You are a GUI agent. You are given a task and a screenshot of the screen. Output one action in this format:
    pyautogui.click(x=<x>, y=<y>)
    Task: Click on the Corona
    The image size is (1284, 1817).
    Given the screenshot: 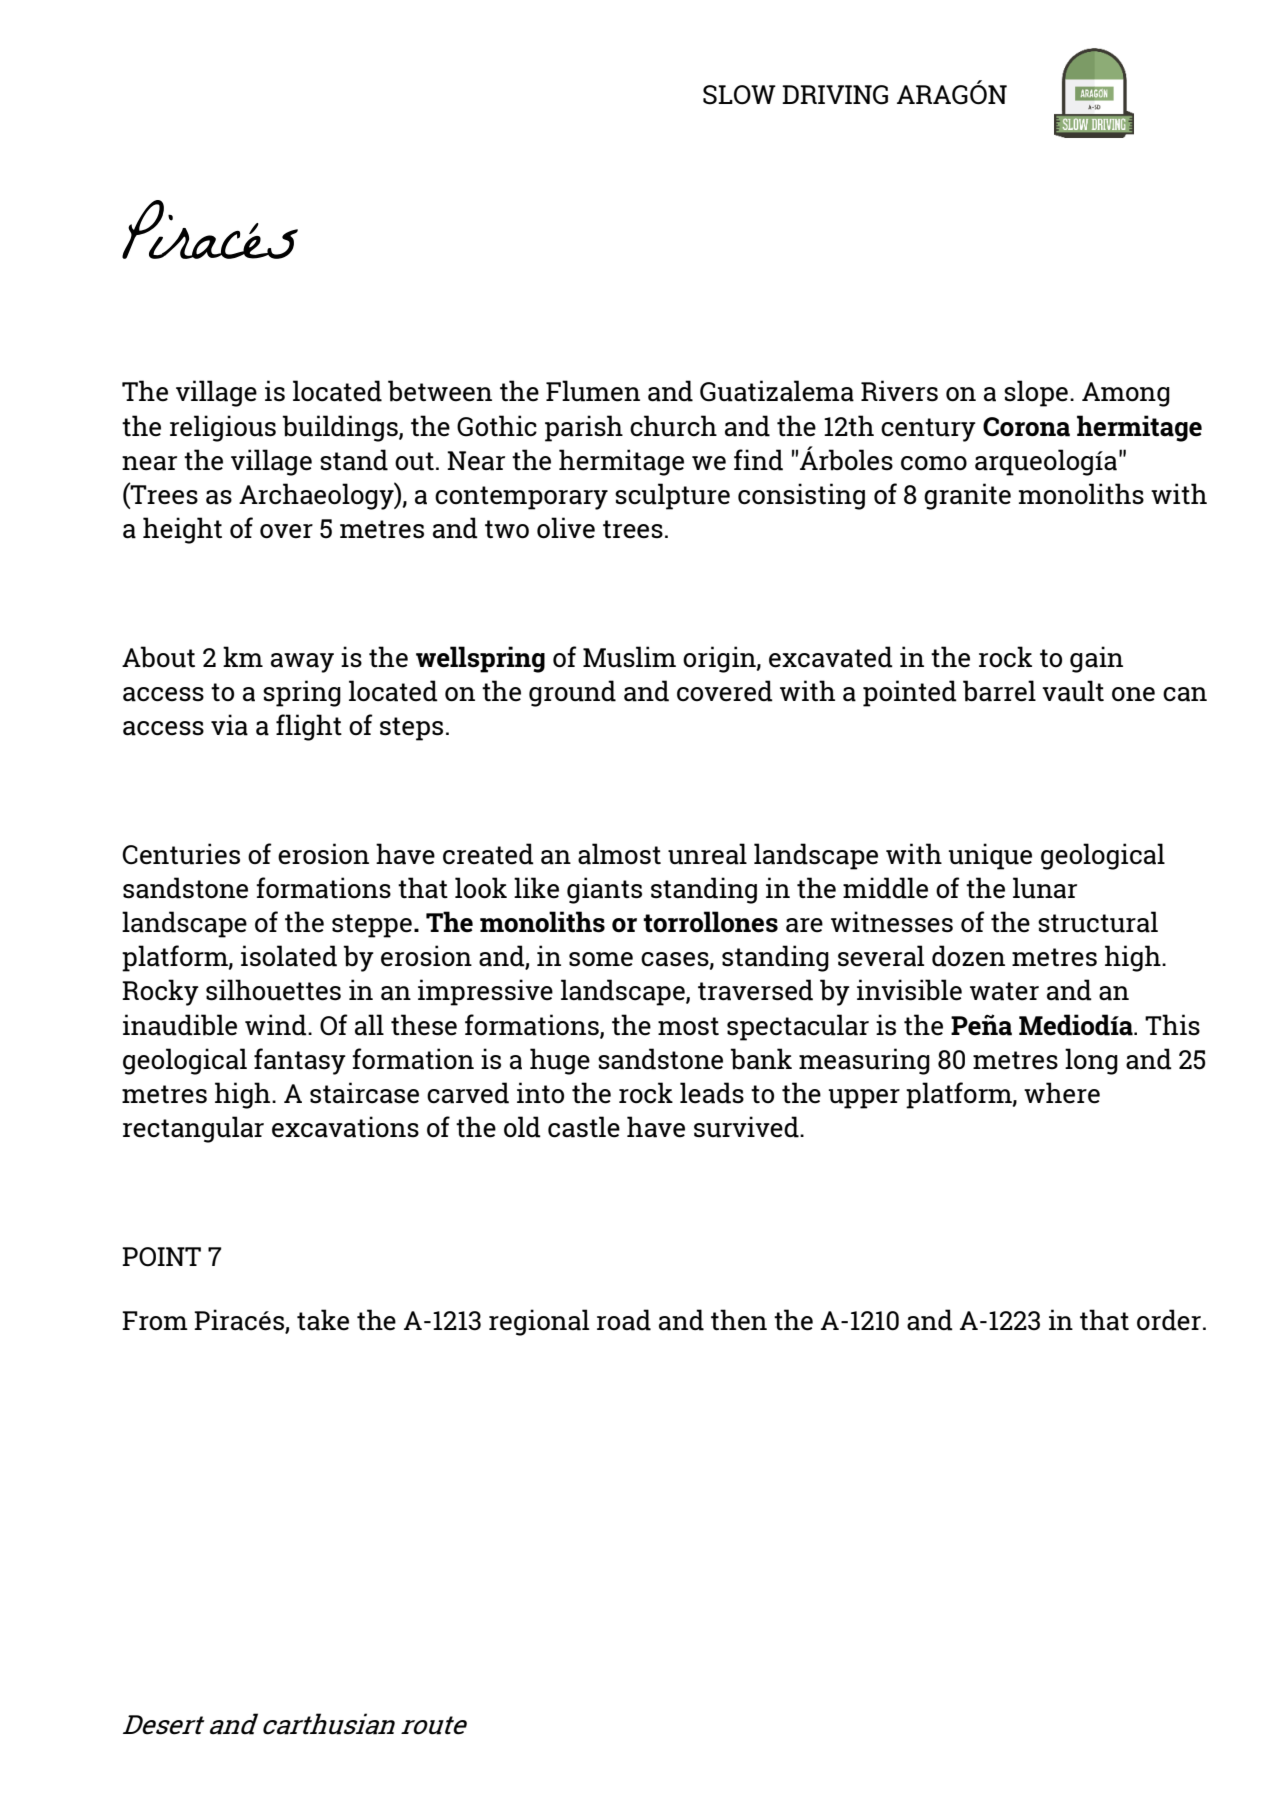 What is the action you would take?
    pyautogui.click(x=1026, y=427)
